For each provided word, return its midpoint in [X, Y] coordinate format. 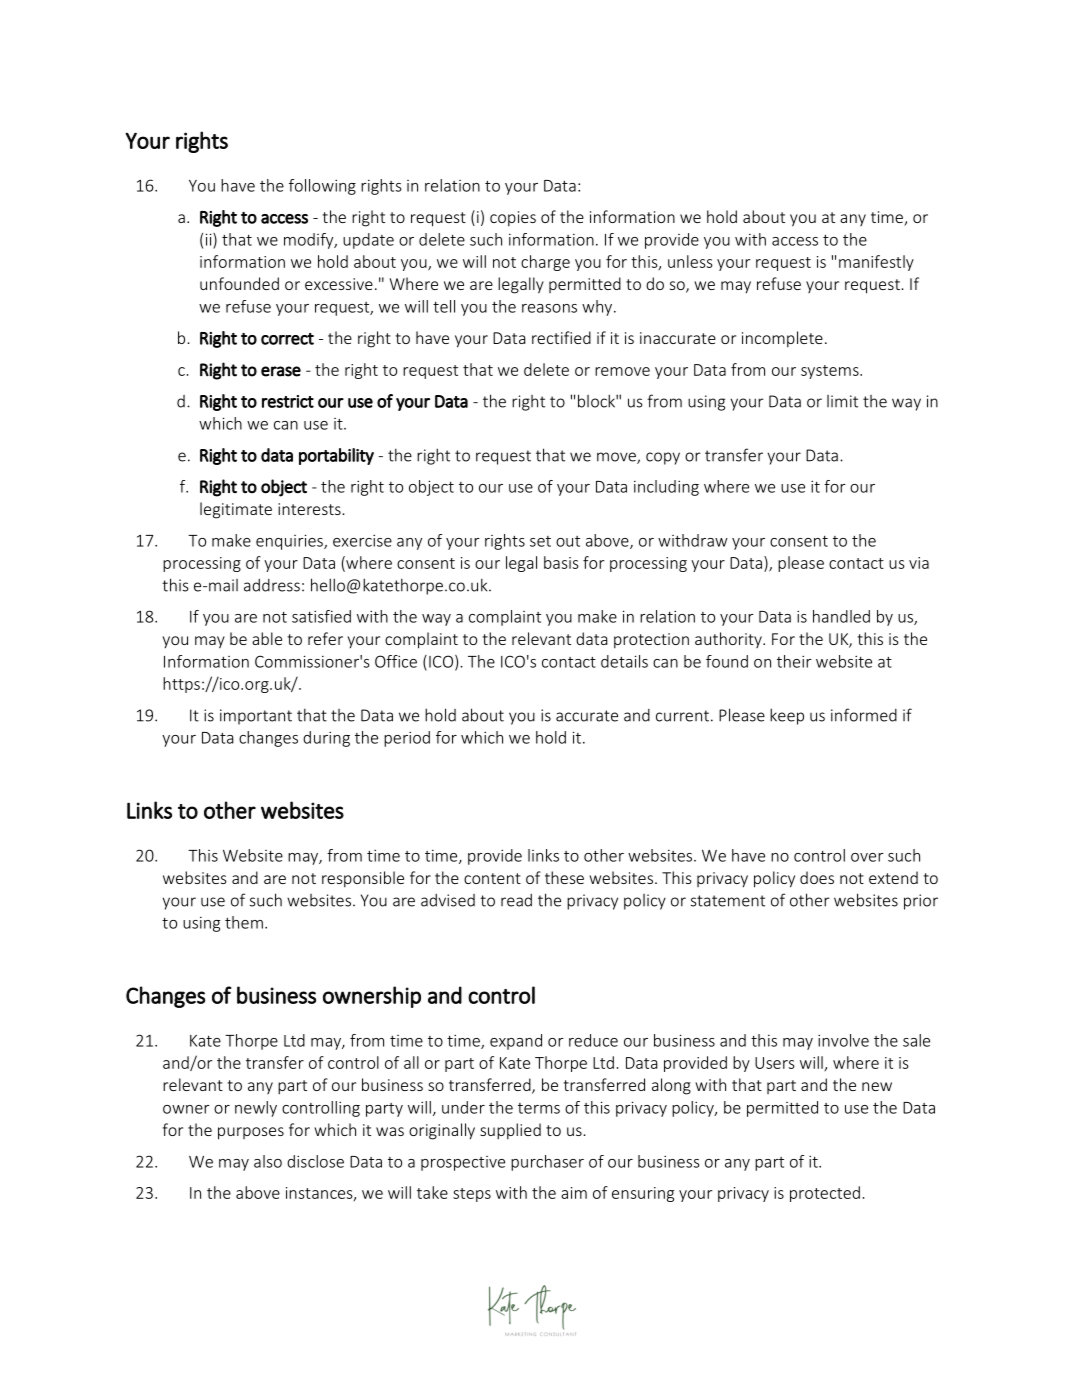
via [919, 563]
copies [513, 218]
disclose [315, 1161]
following [322, 187]
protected [825, 1194]
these [564, 877]
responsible [363, 879]
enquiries [290, 542]
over [867, 857]
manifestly [876, 263]
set [540, 541]
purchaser [547, 1163]
